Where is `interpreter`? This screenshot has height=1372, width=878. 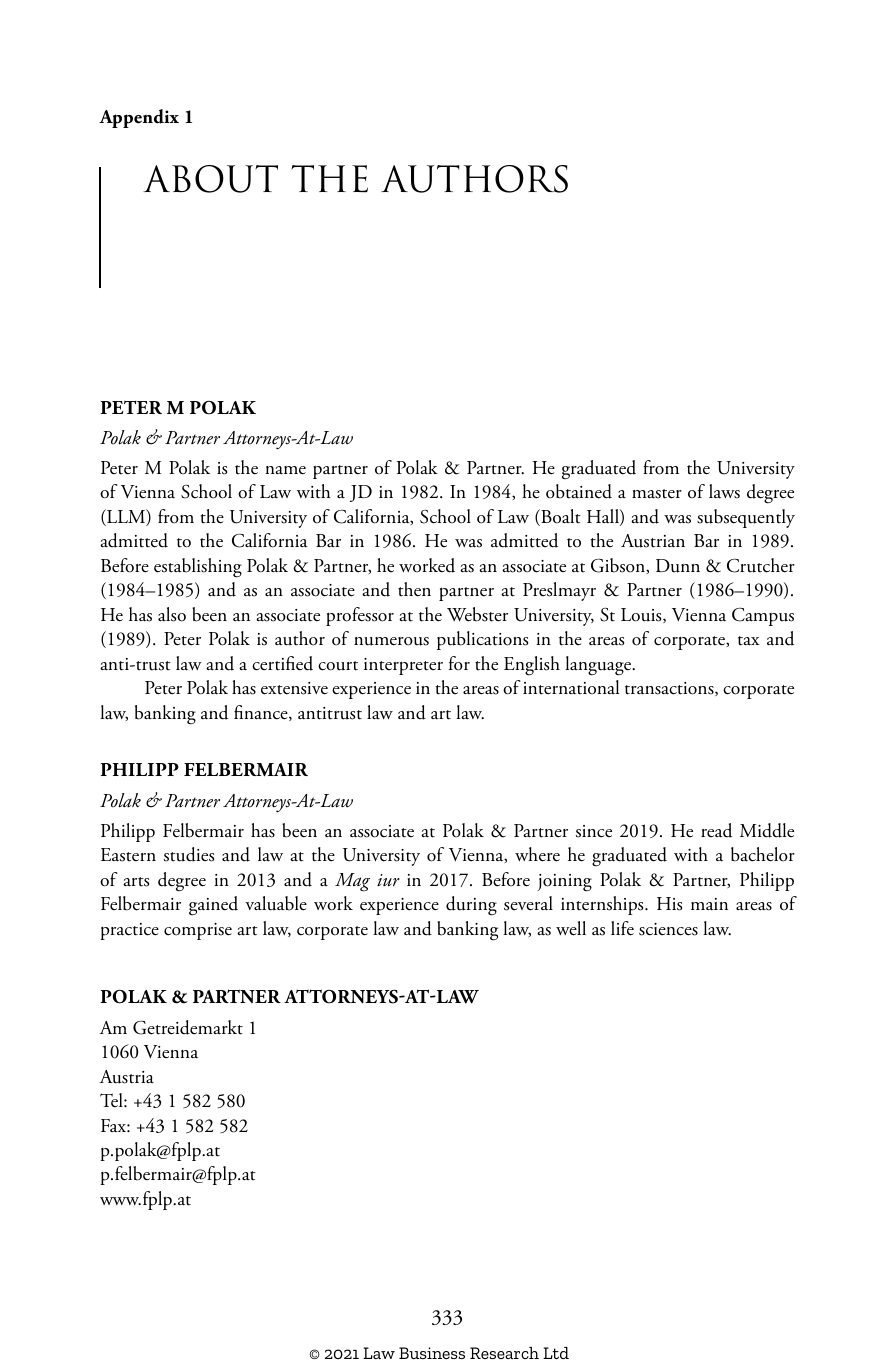
interpreter is located at coordinates (403, 666).
